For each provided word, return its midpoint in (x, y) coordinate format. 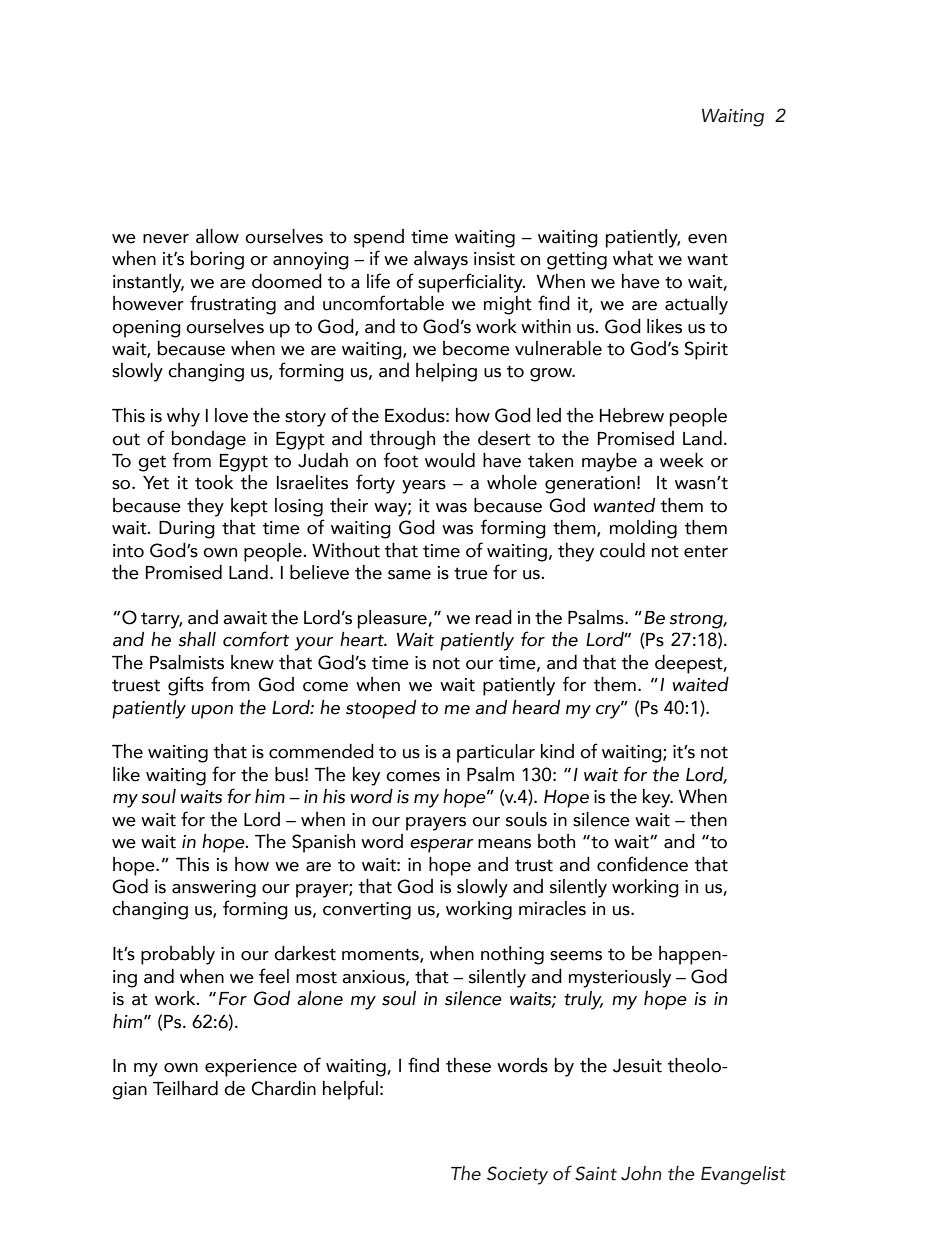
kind (557, 751)
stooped (381, 709)
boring (217, 260)
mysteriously (620, 978)
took (214, 482)
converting (367, 911)
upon (212, 712)
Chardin (283, 1088)
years (424, 487)
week (682, 460)
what (633, 258)
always (441, 260)
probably (178, 955)
